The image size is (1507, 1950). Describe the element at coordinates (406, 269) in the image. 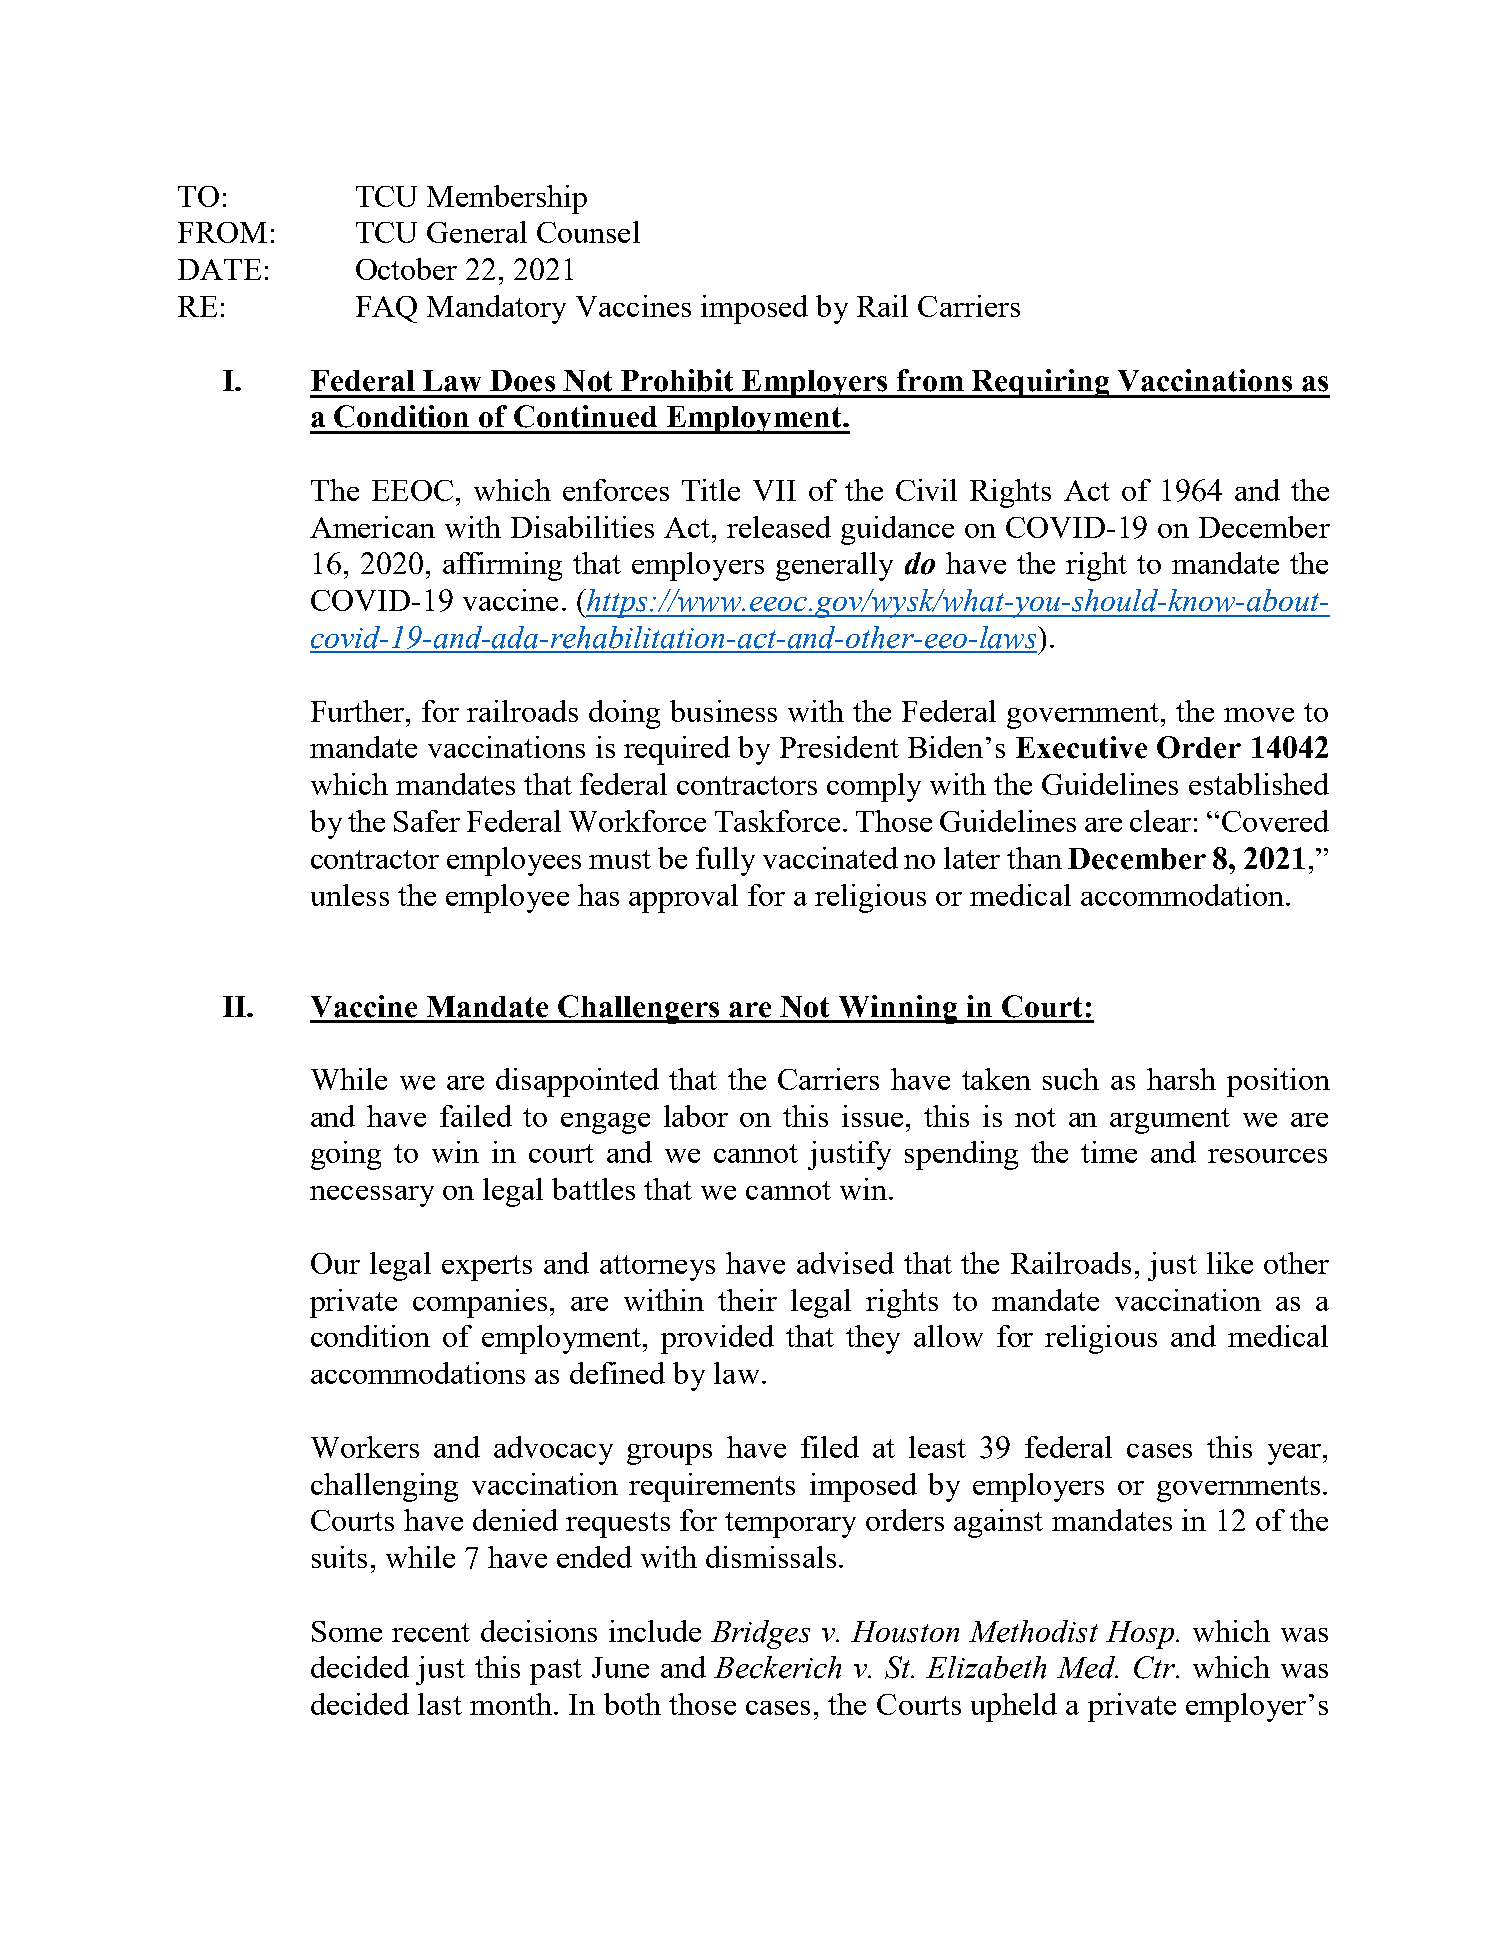

I see `October` at that location.
